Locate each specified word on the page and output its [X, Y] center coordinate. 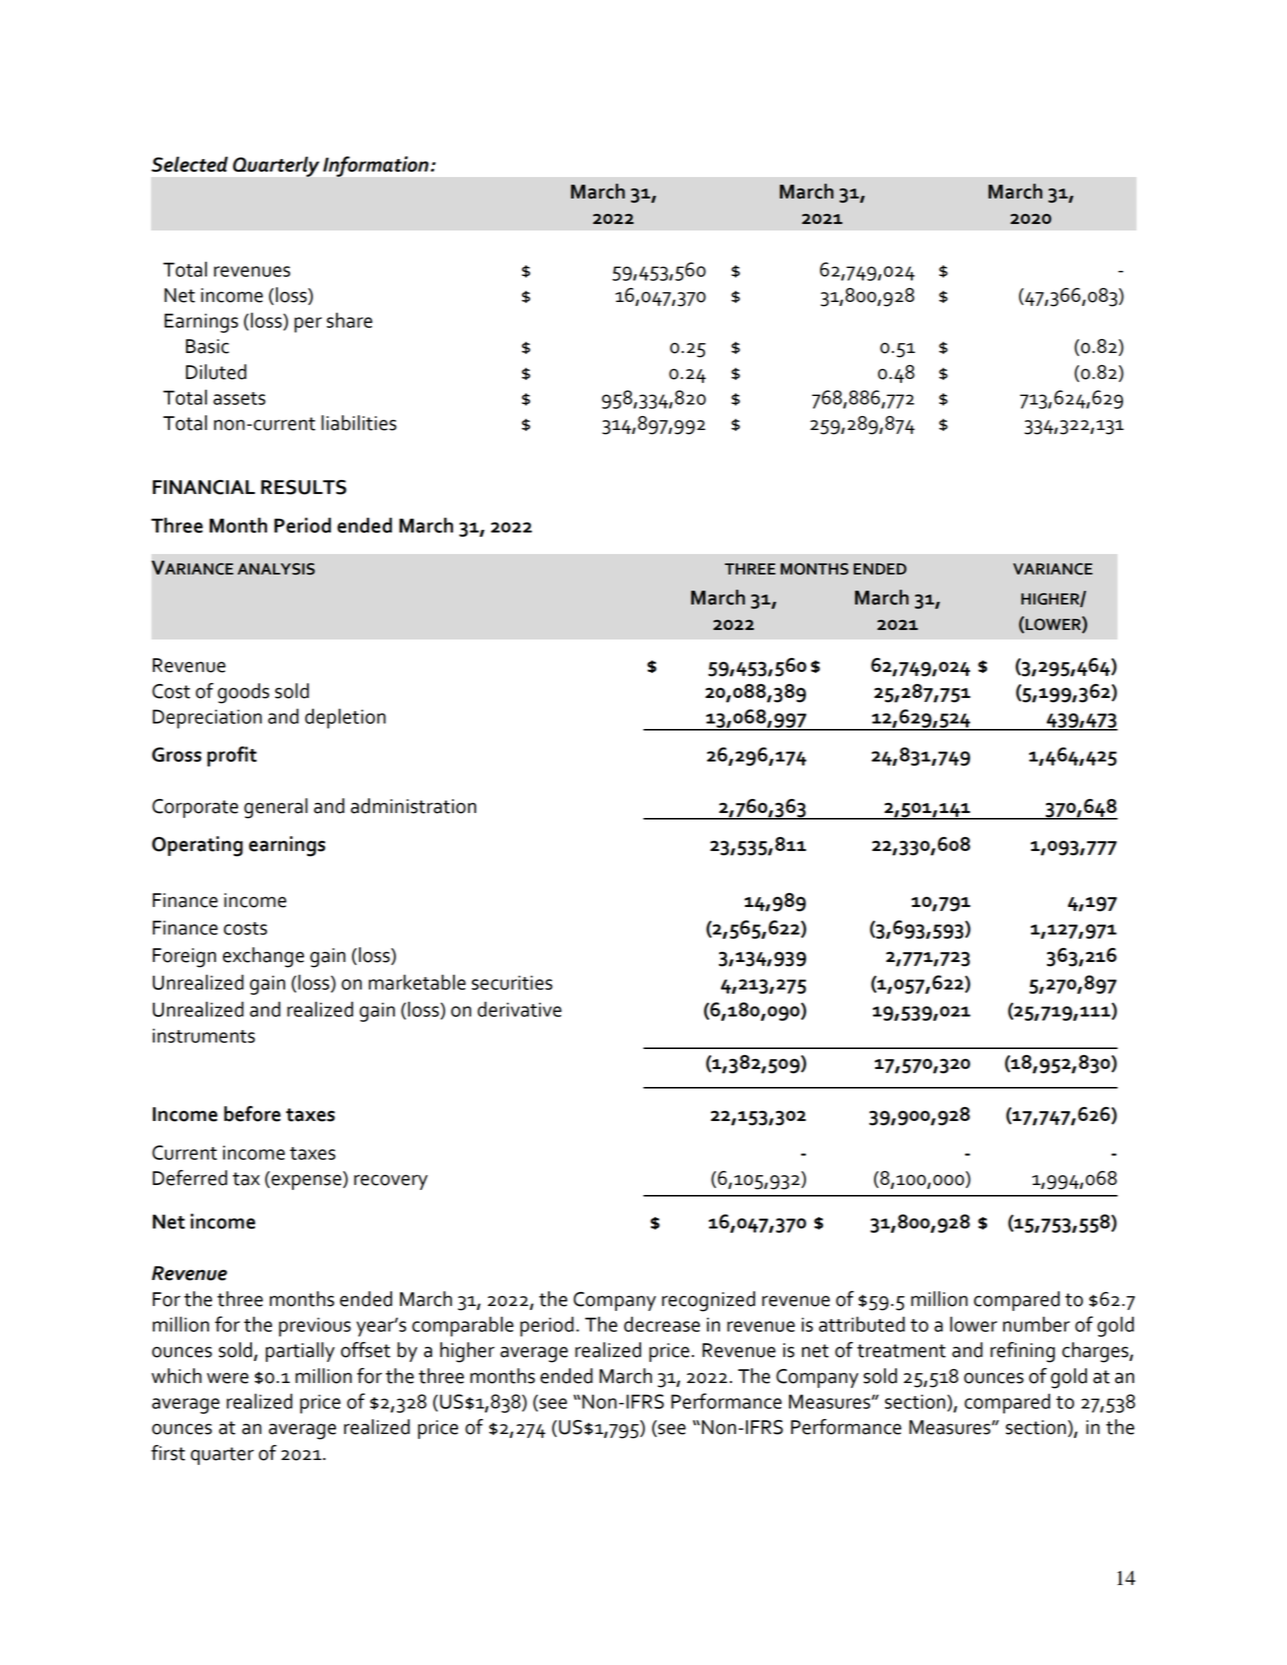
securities [512, 982]
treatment [901, 1351]
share [349, 320]
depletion [345, 718]
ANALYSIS [276, 569]
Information [376, 166]
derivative [519, 1009]
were [228, 1378]
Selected [189, 164]
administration [413, 806]
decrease [662, 1324]
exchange [263, 957]
